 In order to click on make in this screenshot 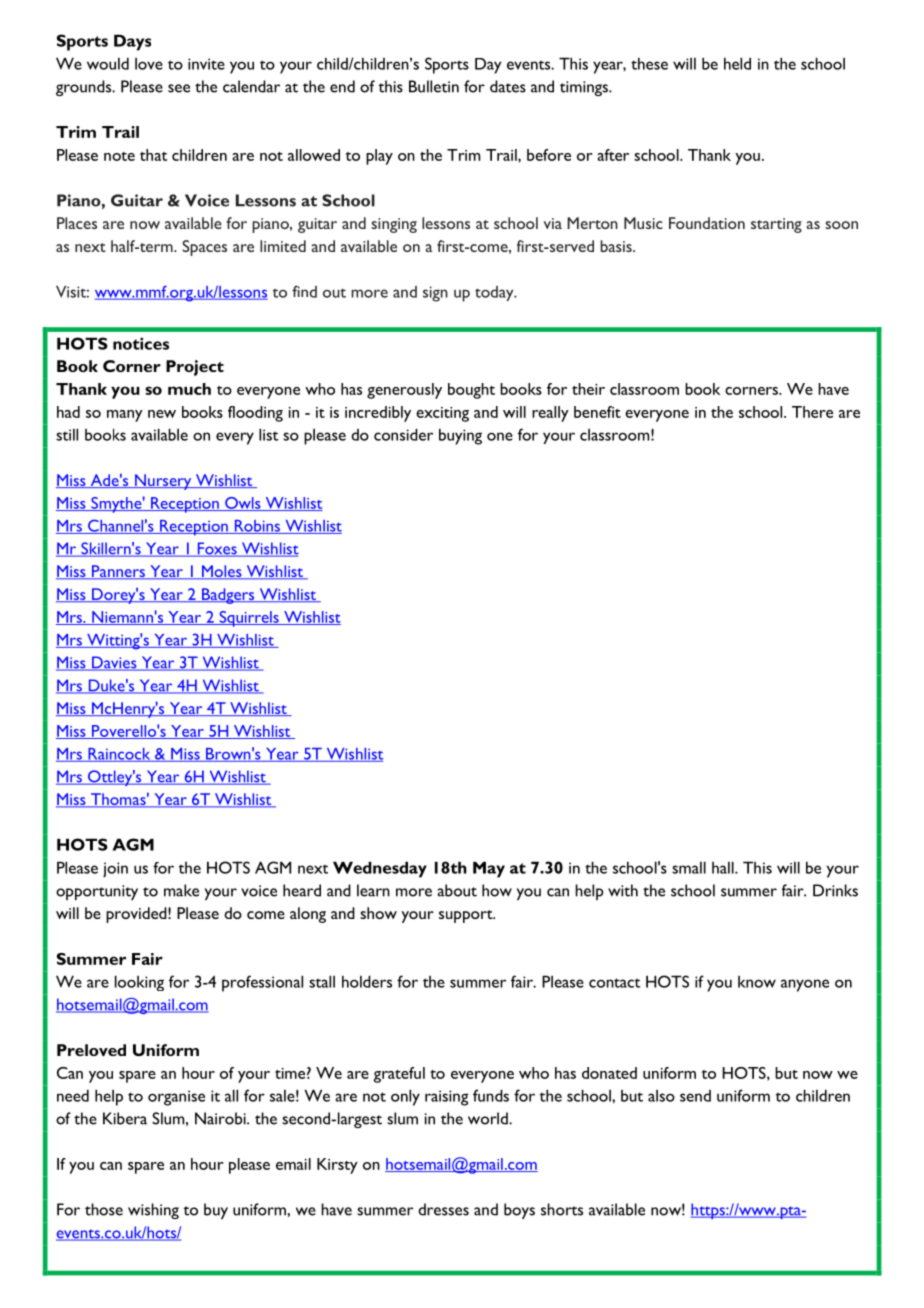, I will do `click(181, 890)`.
